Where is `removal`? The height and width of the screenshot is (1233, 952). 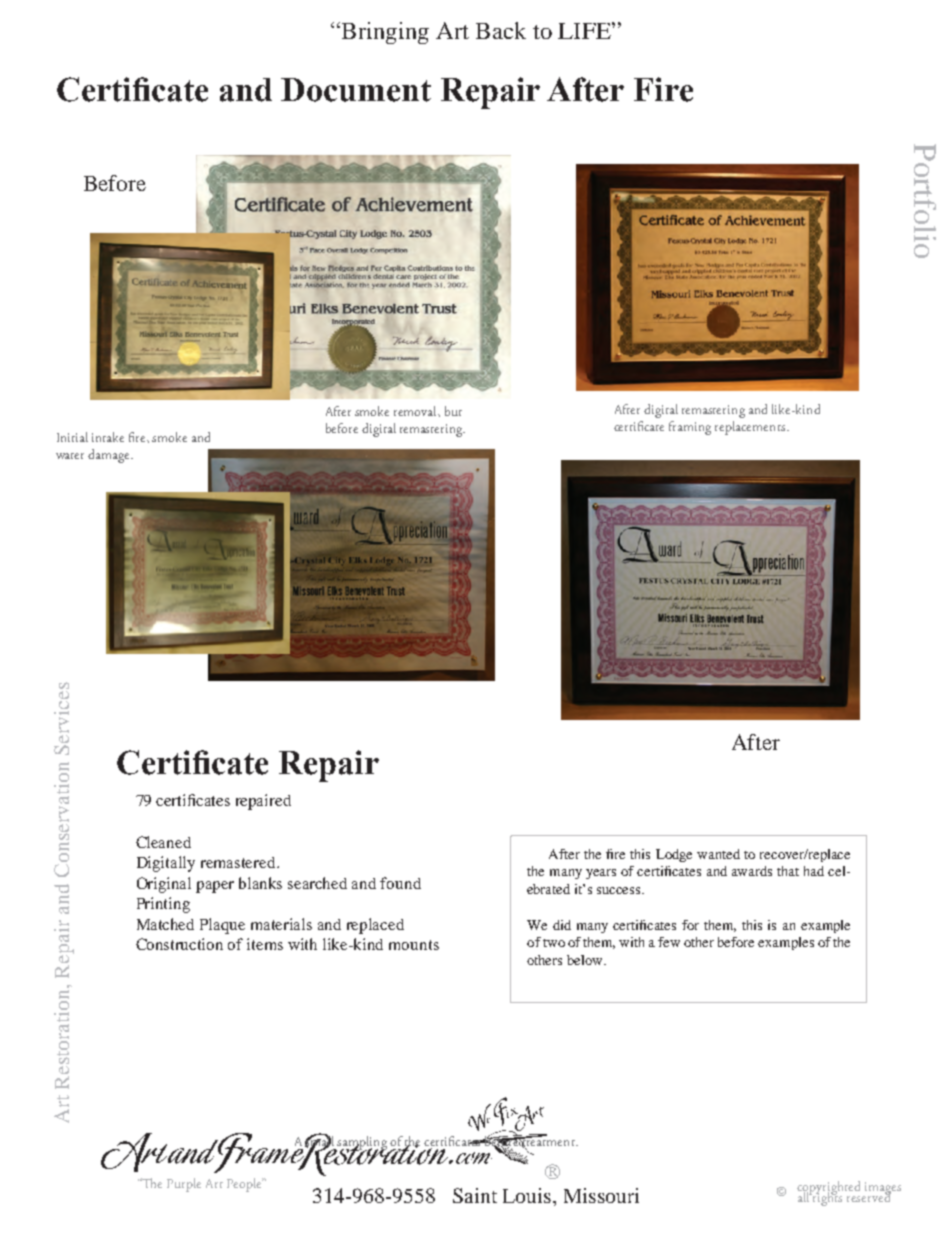
removal is located at coordinates (416, 411).
